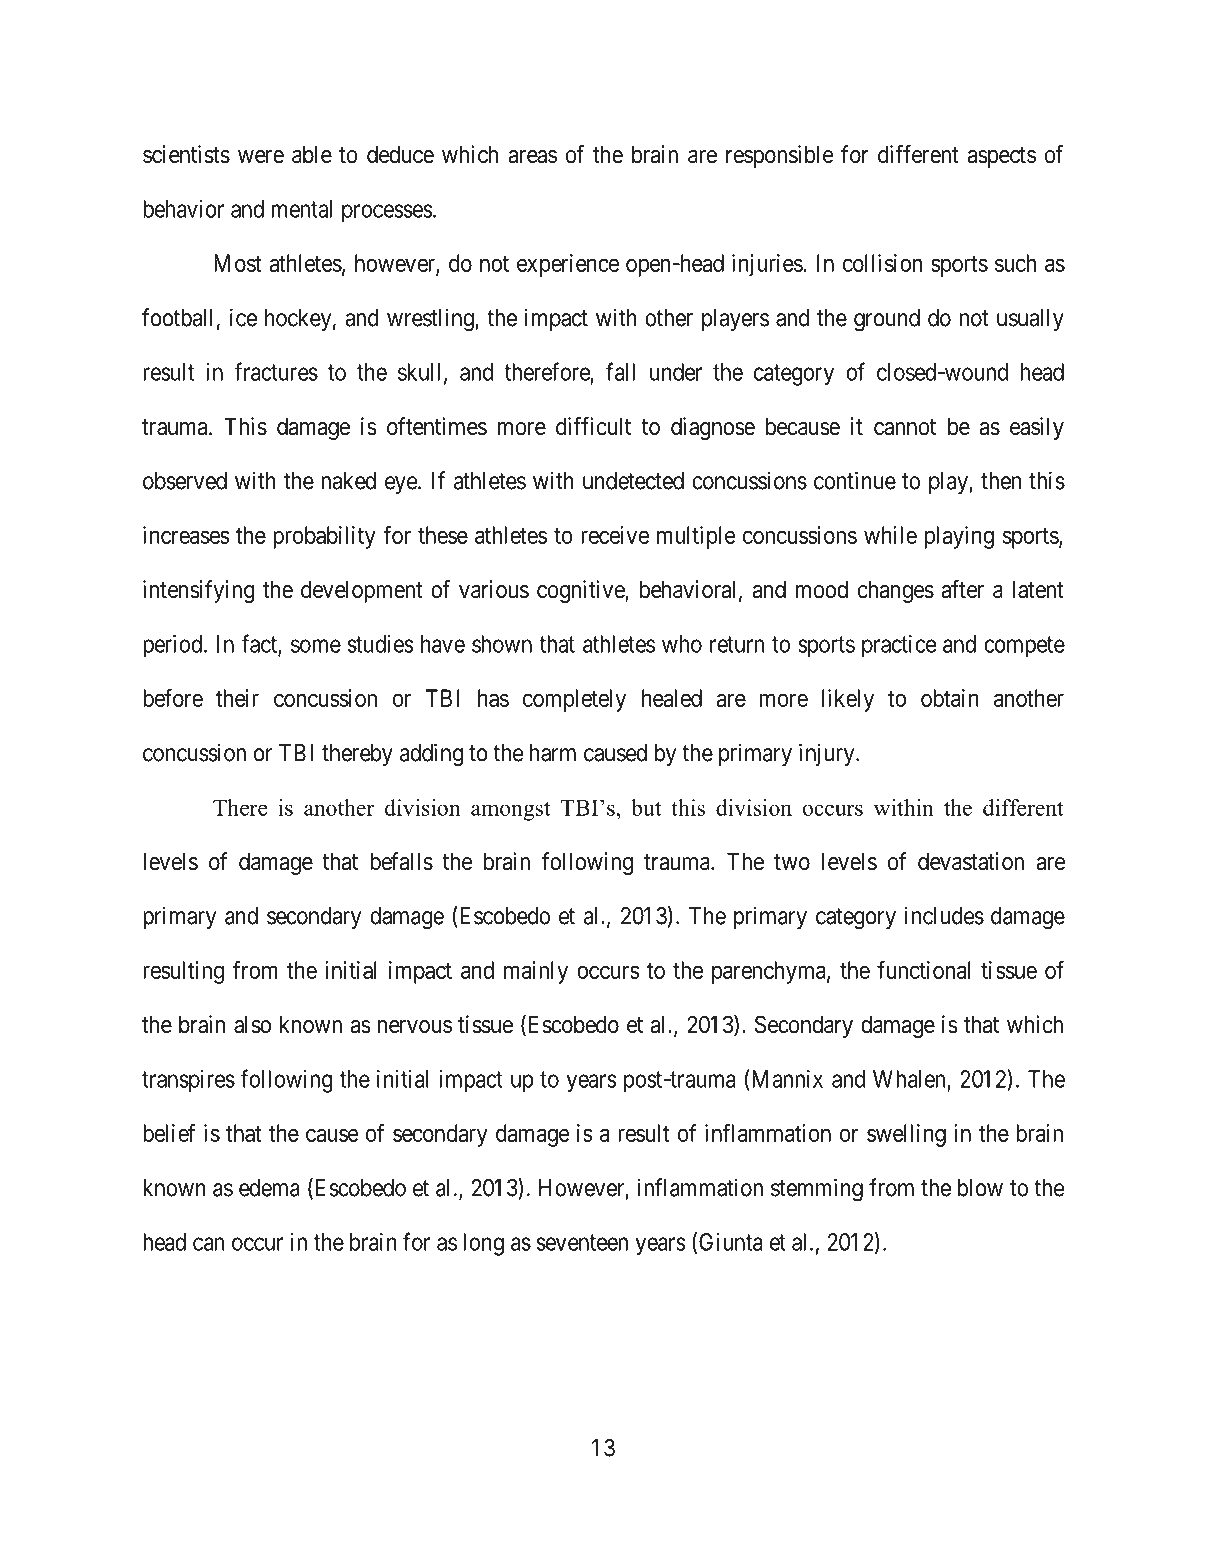 The height and width of the screenshot is (1560, 1206). What do you see at coordinates (615, 535) in the screenshot?
I see `receive` at bounding box center [615, 535].
